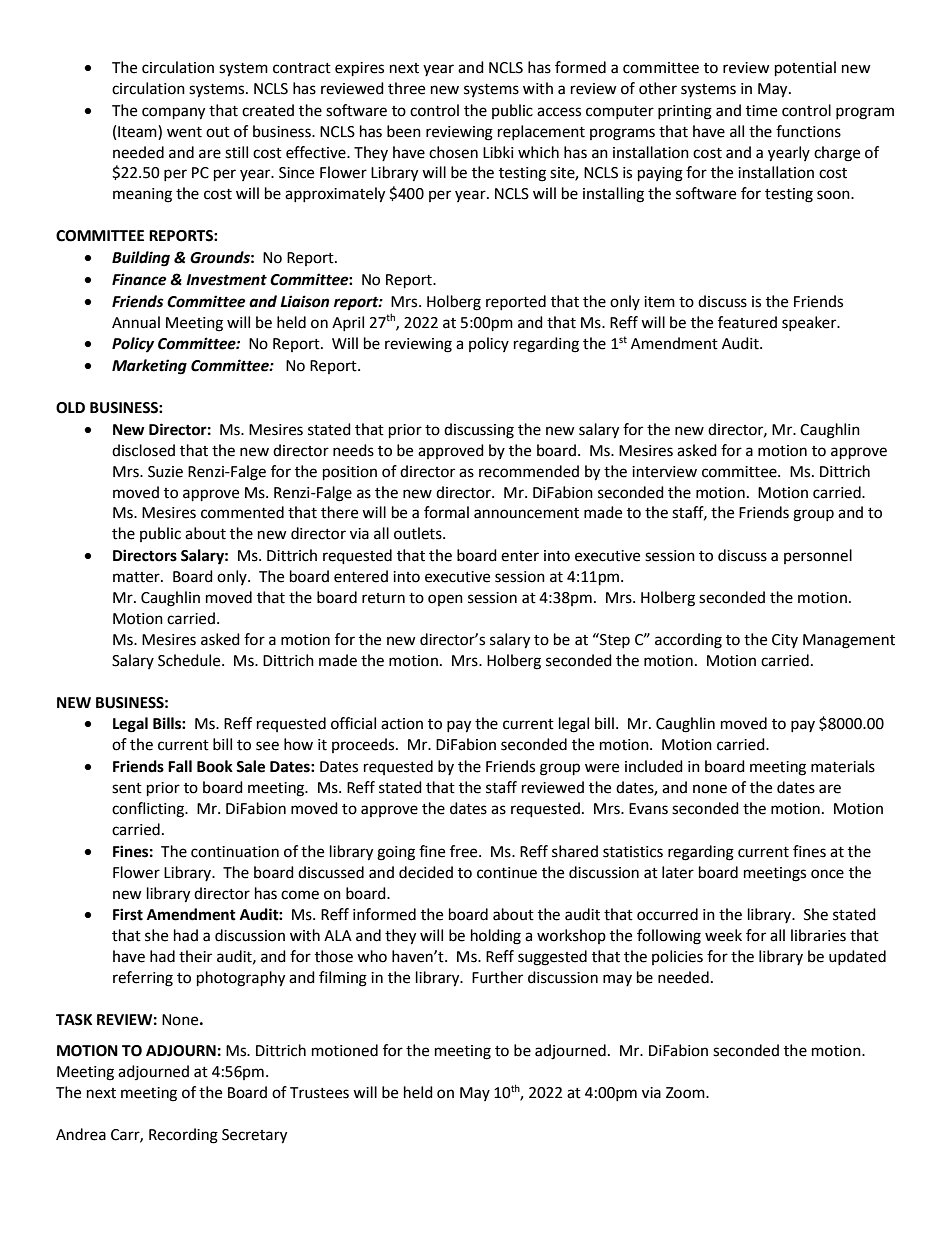 Image resolution: width=952 pixels, height=1233 pixels. What do you see at coordinates (406, 88) in the screenshot?
I see `three` at bounding box center [406, 88].
